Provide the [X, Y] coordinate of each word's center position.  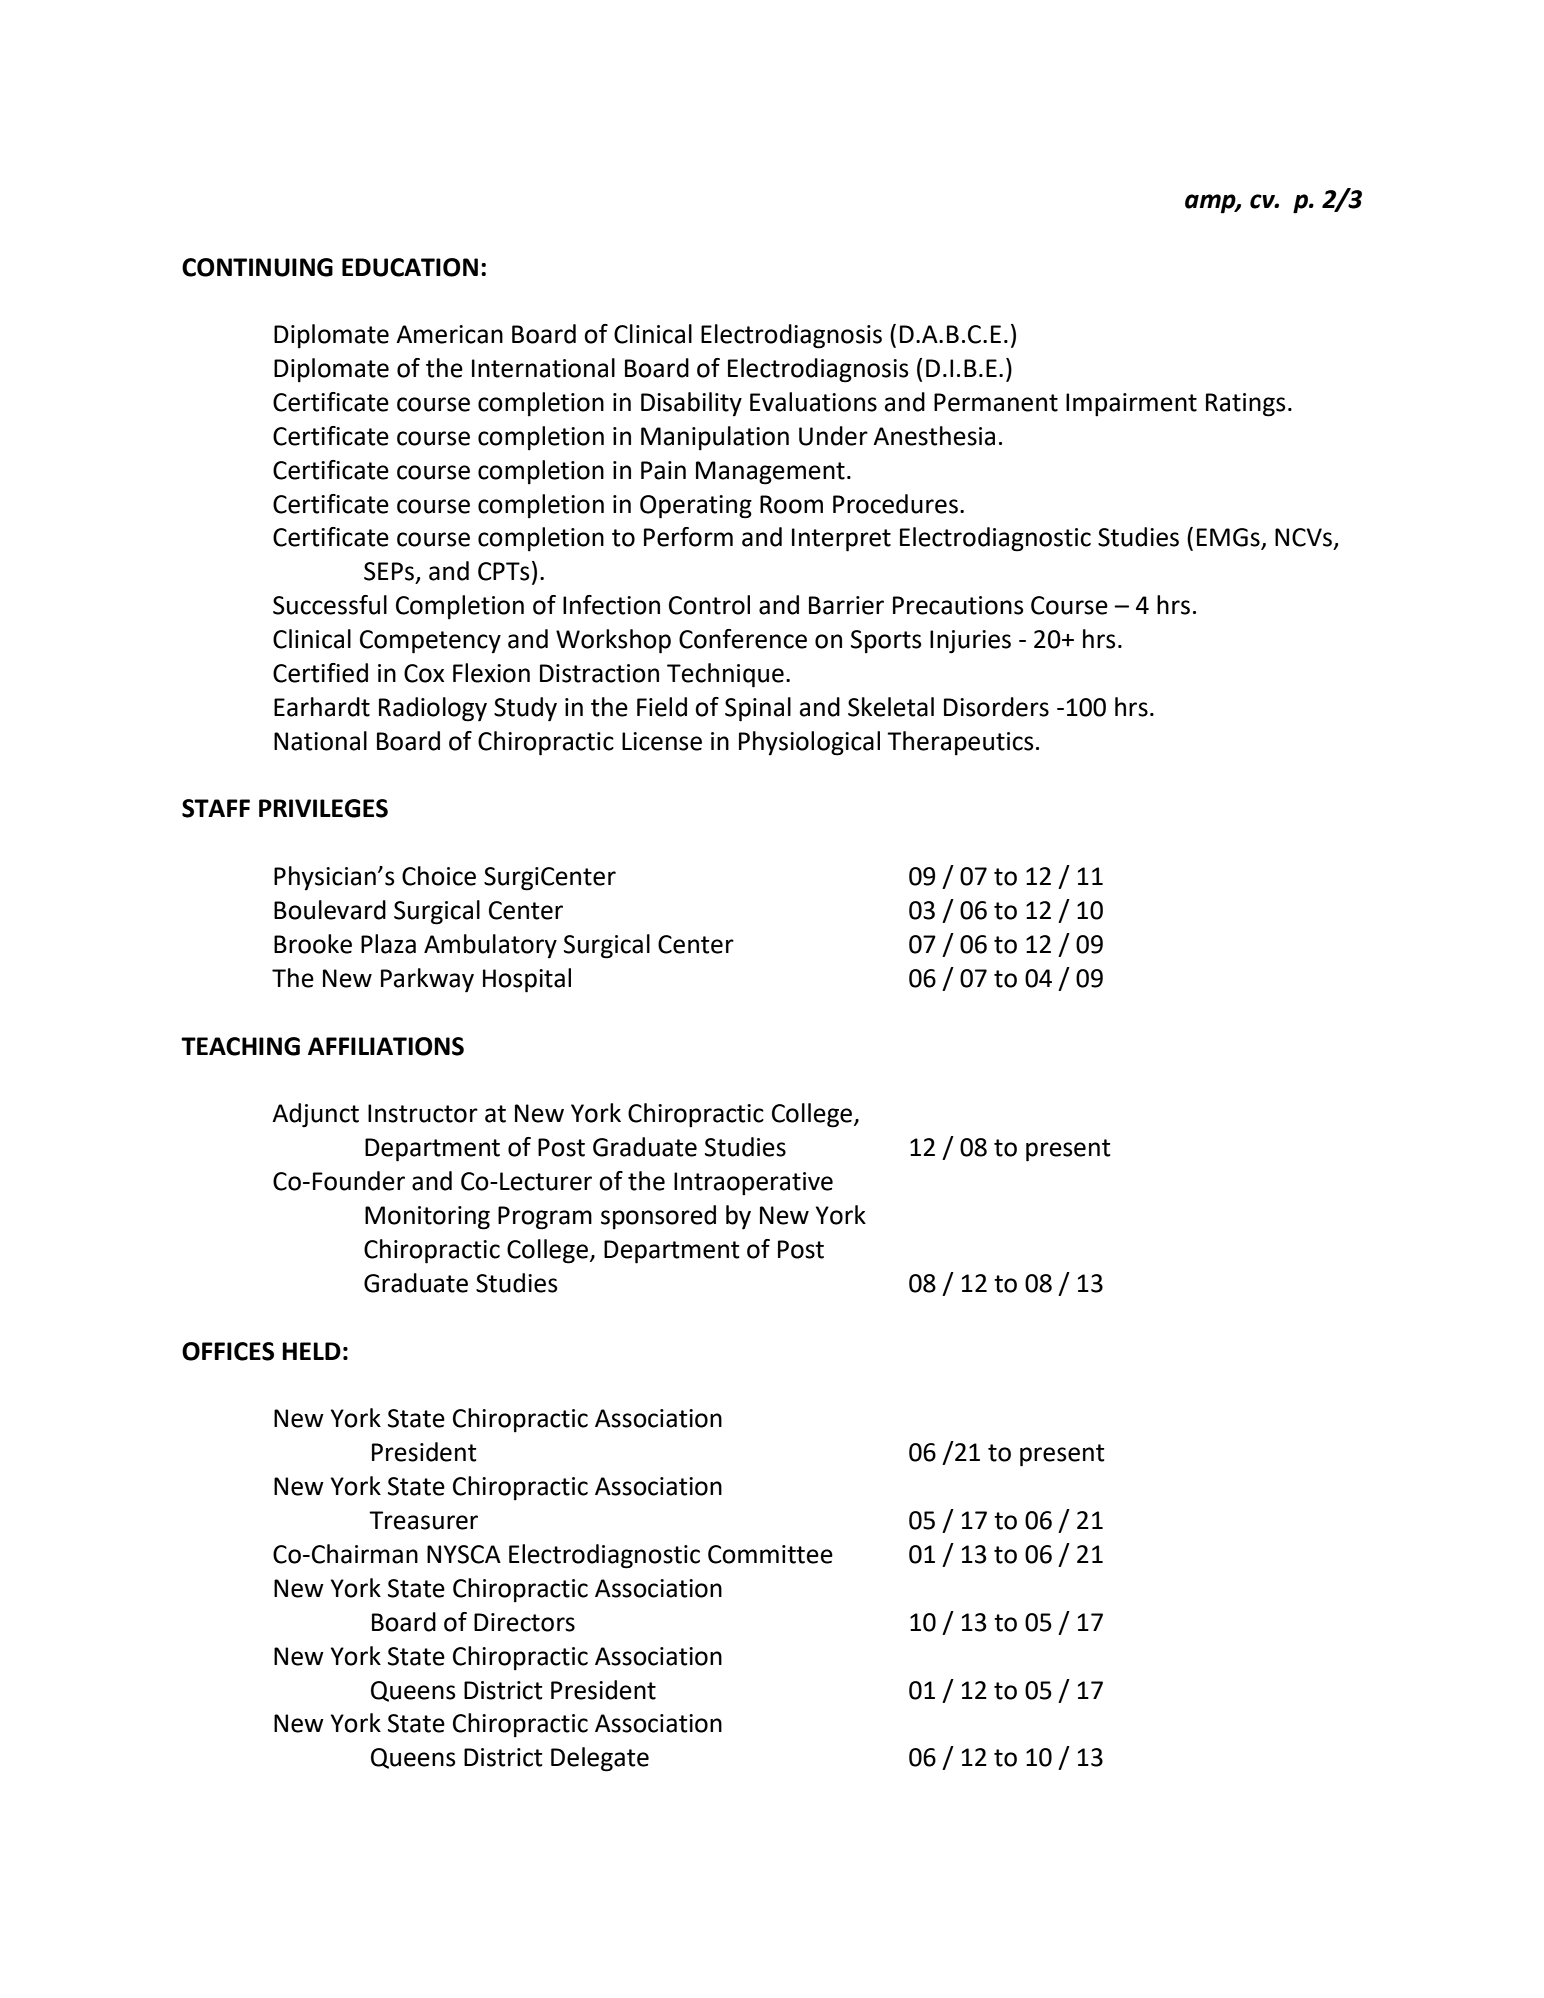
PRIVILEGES [323, 808]
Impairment [1131, 405]
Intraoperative [753, 1184]
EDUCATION [410, 267]
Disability [691, 404]
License [662, 741]
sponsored [658, 1217]
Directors [524, 1622]
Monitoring [427, 1218]
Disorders [996, 707]
